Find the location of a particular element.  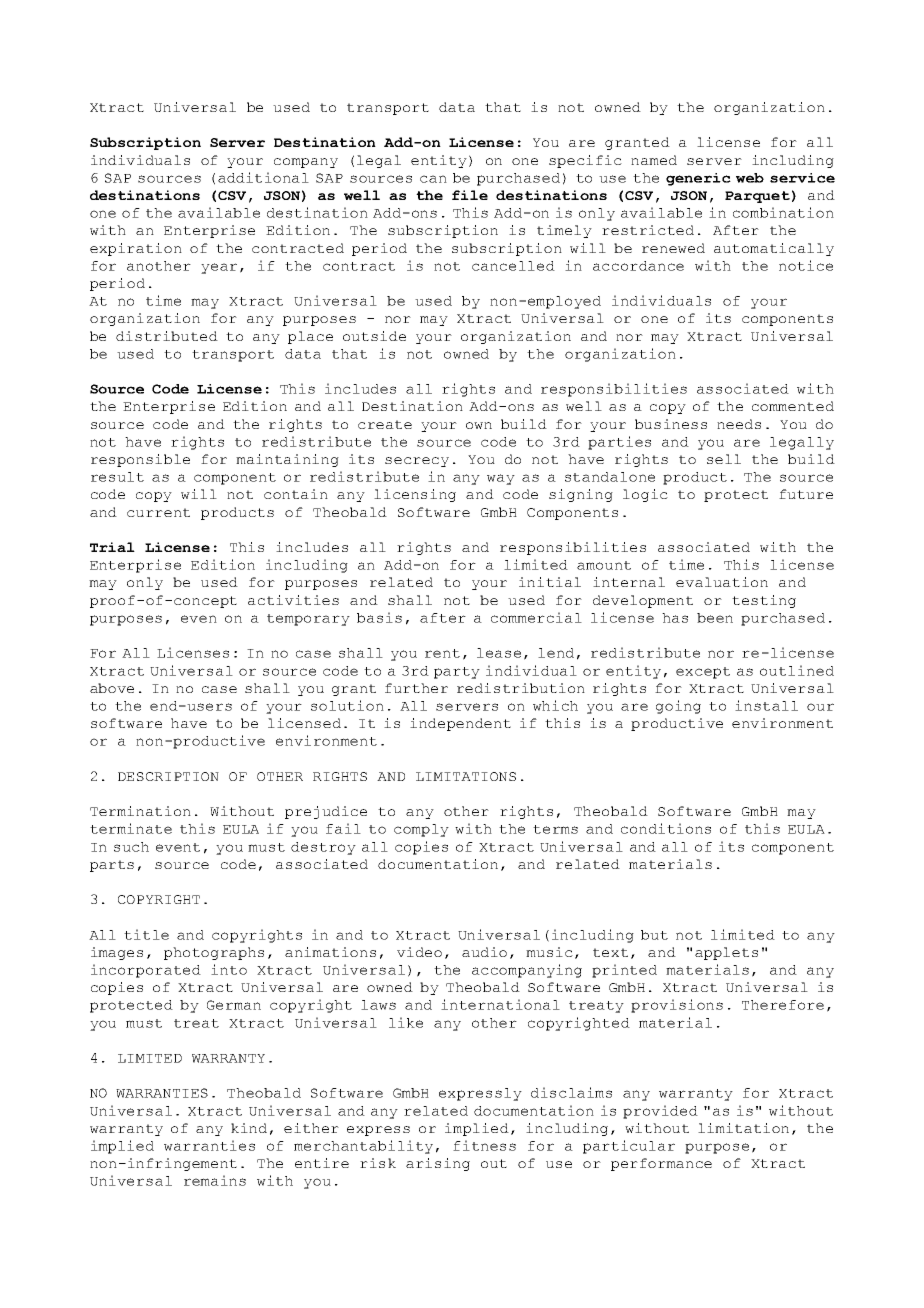

generic is located at coordinates (698, 179).
